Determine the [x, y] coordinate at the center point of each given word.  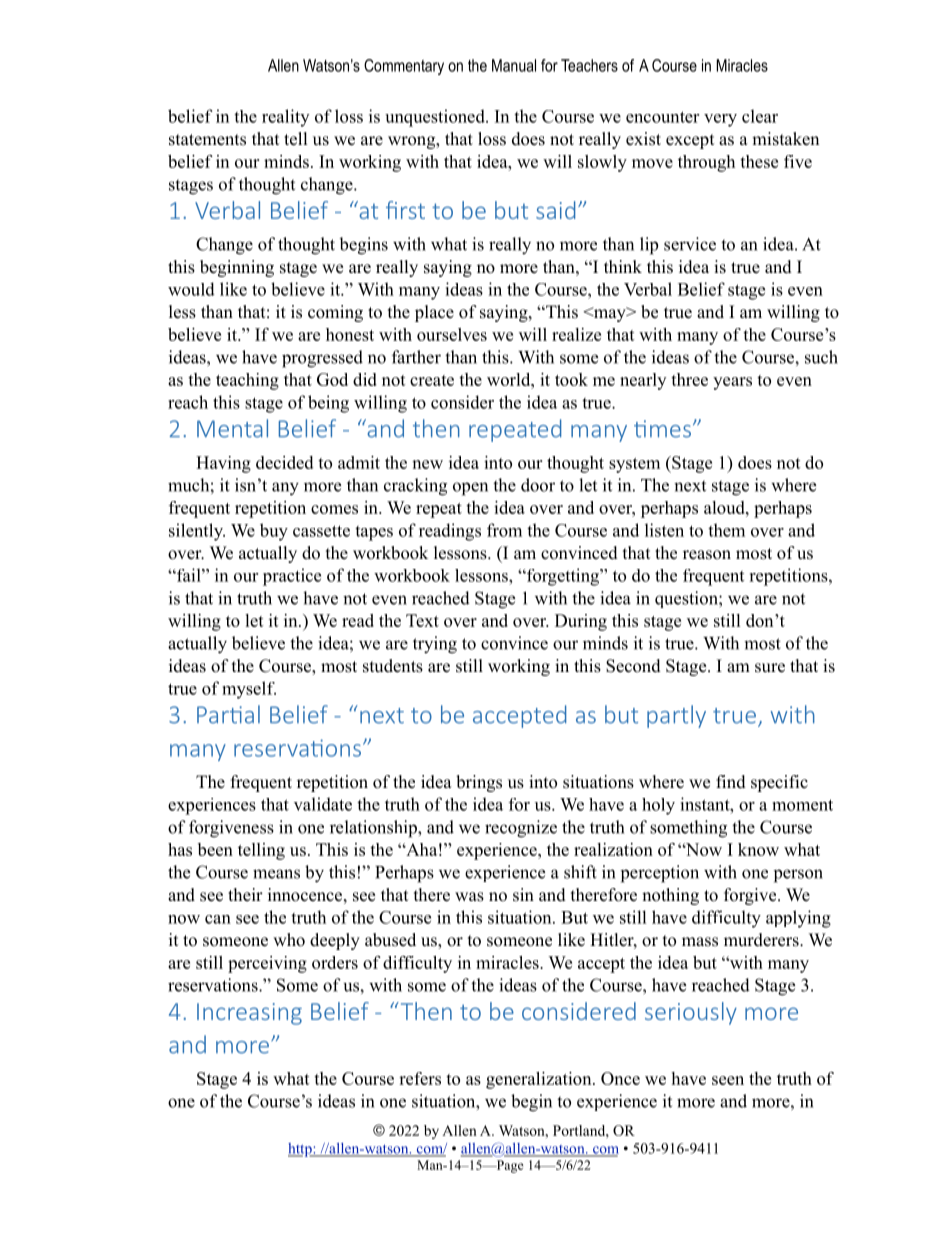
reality [285, 118]
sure [770, 668]
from [504, 530]
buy [274, 532]
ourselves [452, 334]
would [191, 289]
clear [760, 116]
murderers [762, 940]
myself [249, 690]
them [726, 530]
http [301, 1150]
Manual [514, 65]
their [245, 895]
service [690, 244]
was [469, 897]
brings [479, 783]
